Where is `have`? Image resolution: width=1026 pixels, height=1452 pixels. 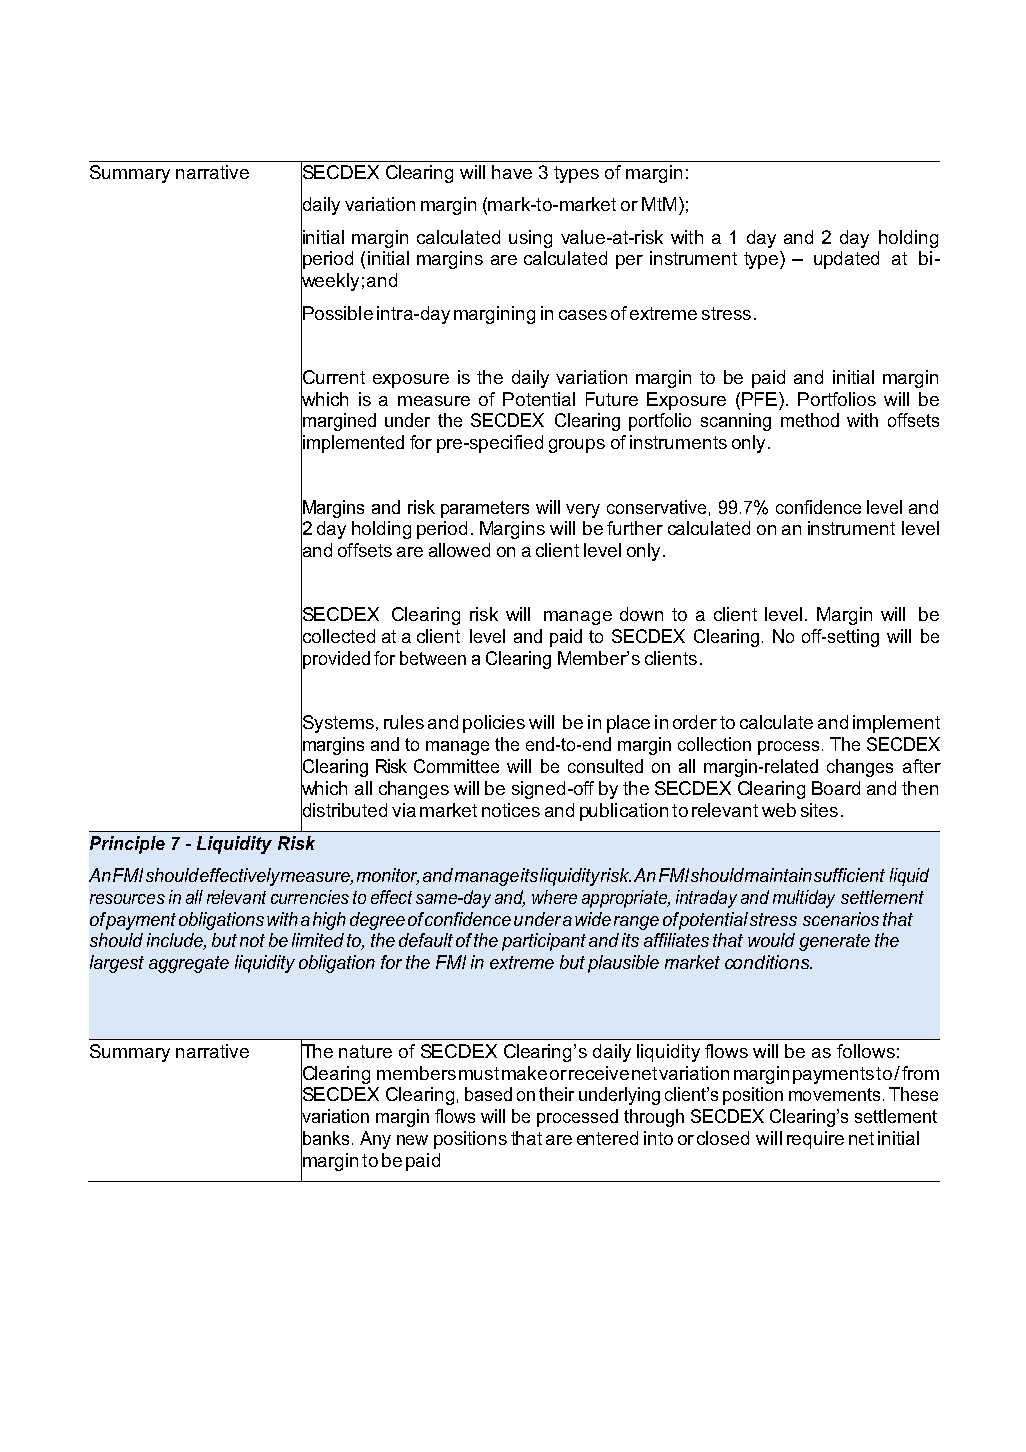 have is located at coordinates (512, 172).
